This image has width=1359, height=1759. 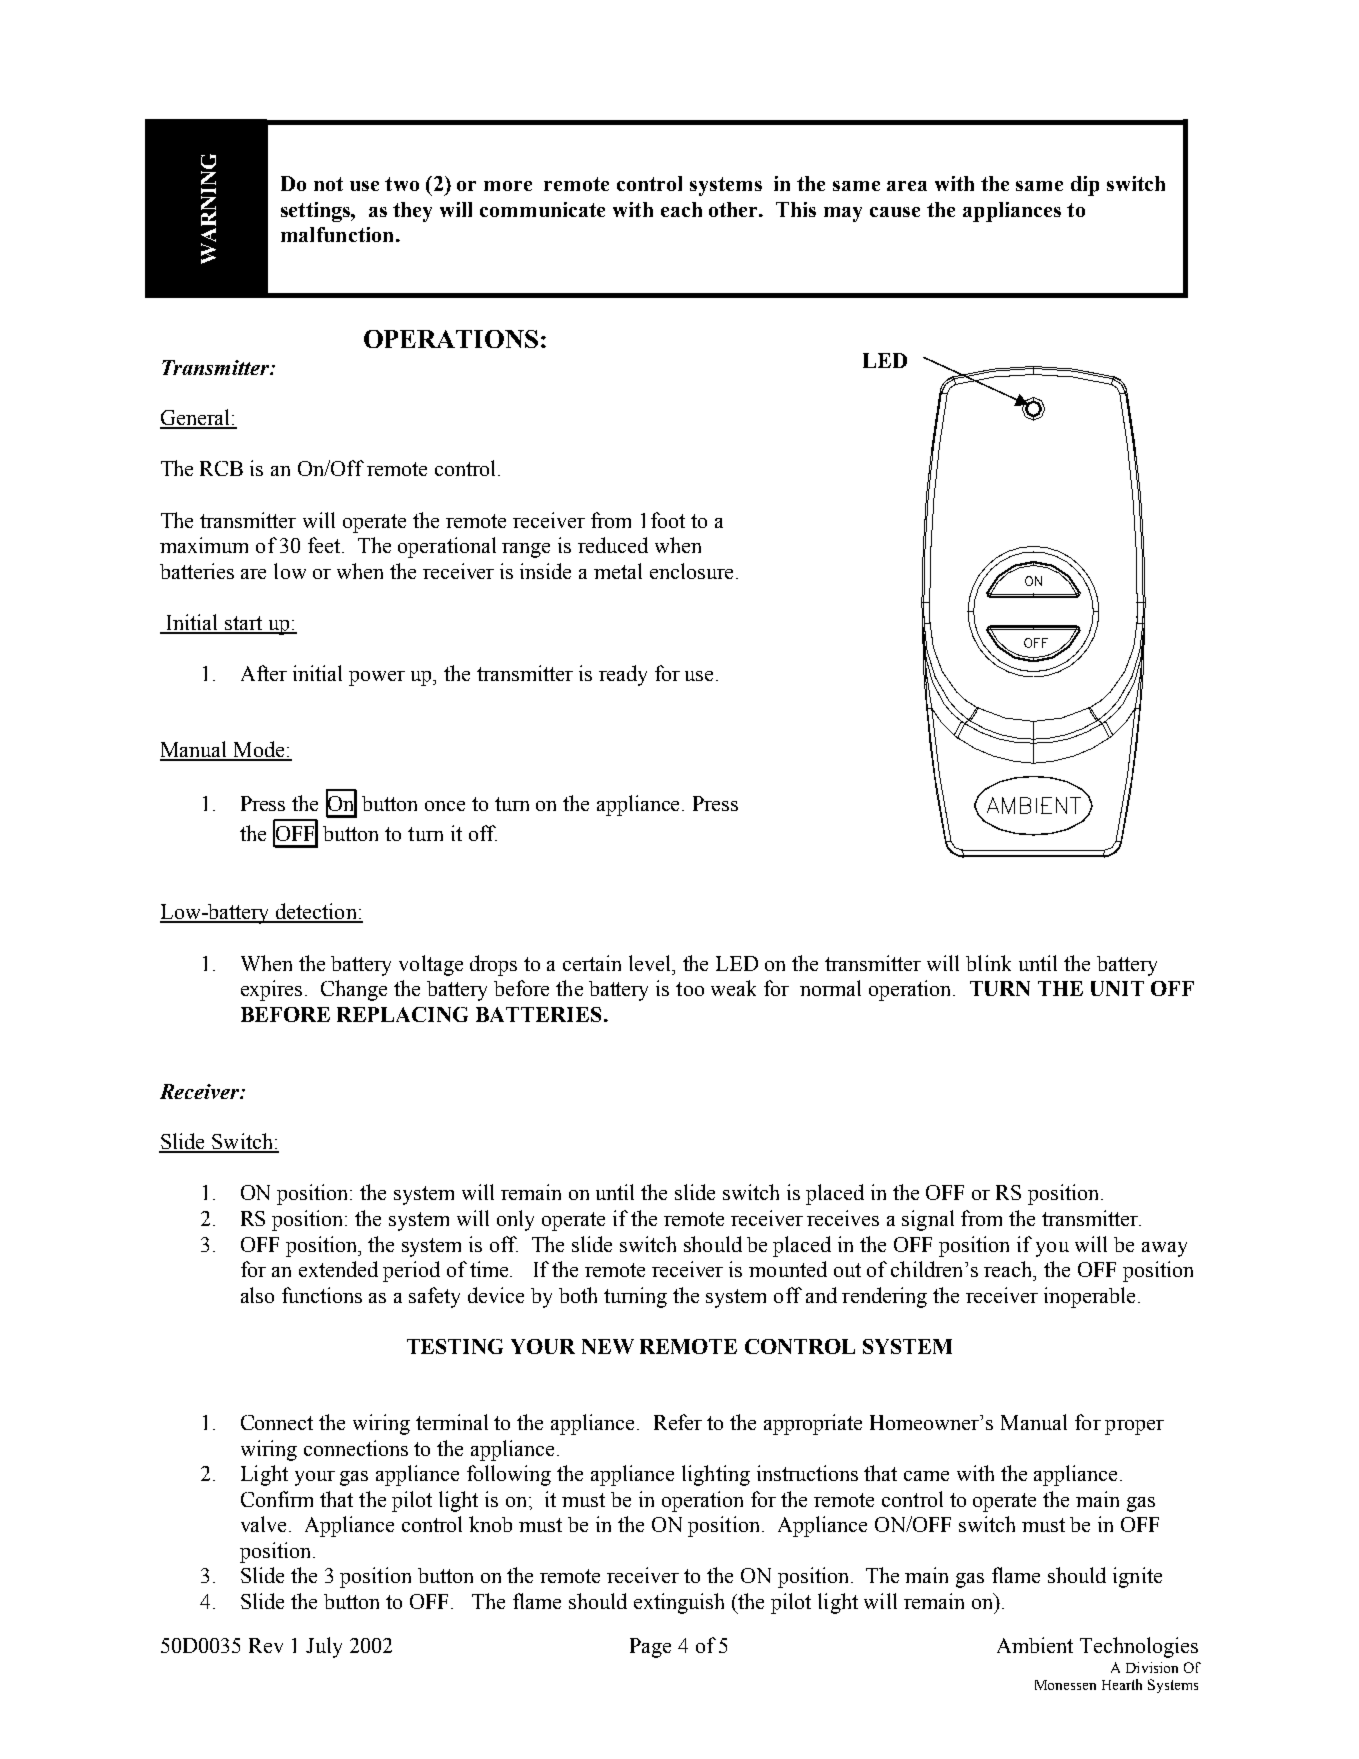 I want to click on extended, so click(x=338, y=1269).
